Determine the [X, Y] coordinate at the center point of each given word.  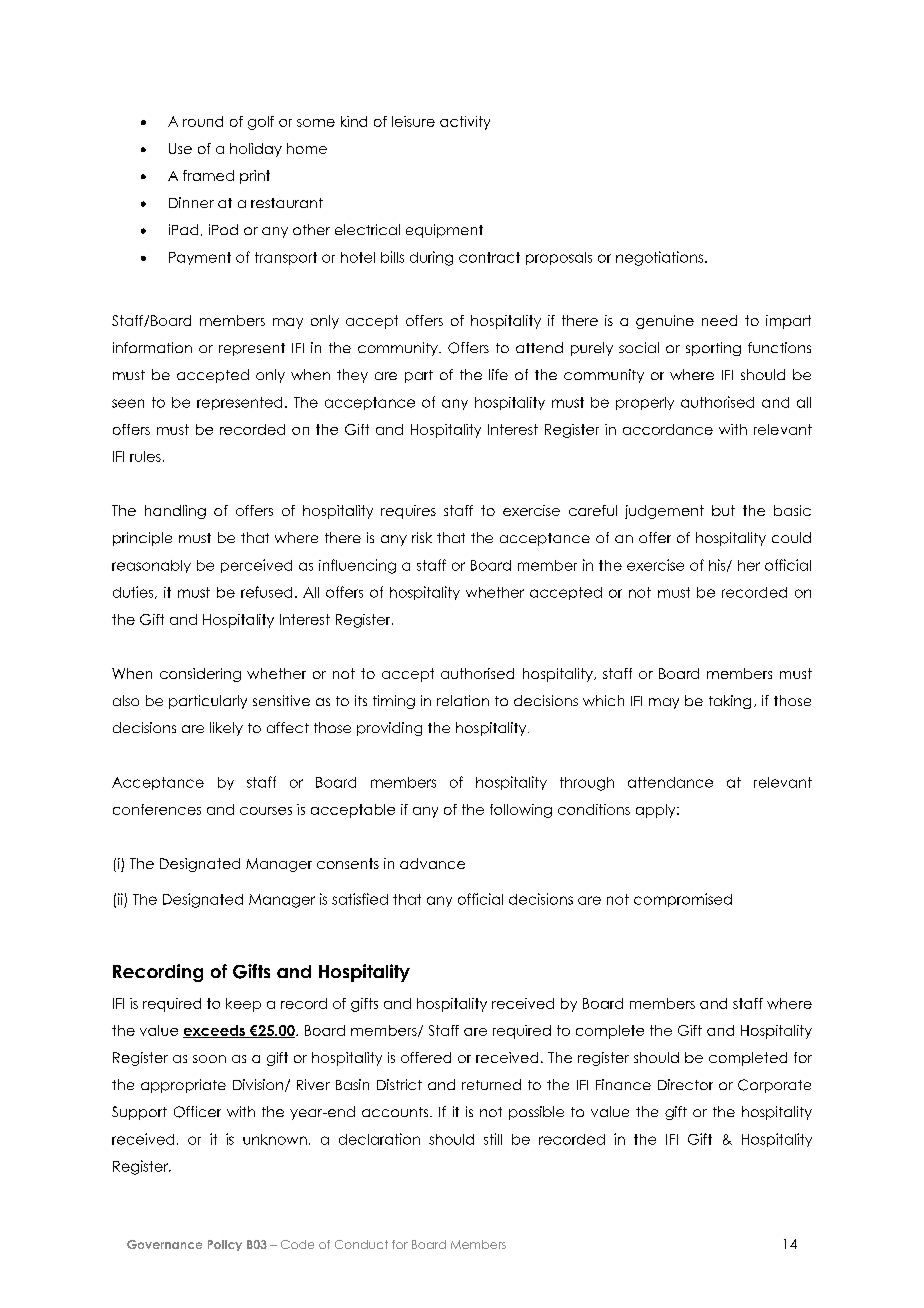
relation [463, 700]
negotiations [661, 258]
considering [200, 675]
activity [465, 123]
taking [730, 702]
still [493, 1139]
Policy [225, 1245]
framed [208, 175]
